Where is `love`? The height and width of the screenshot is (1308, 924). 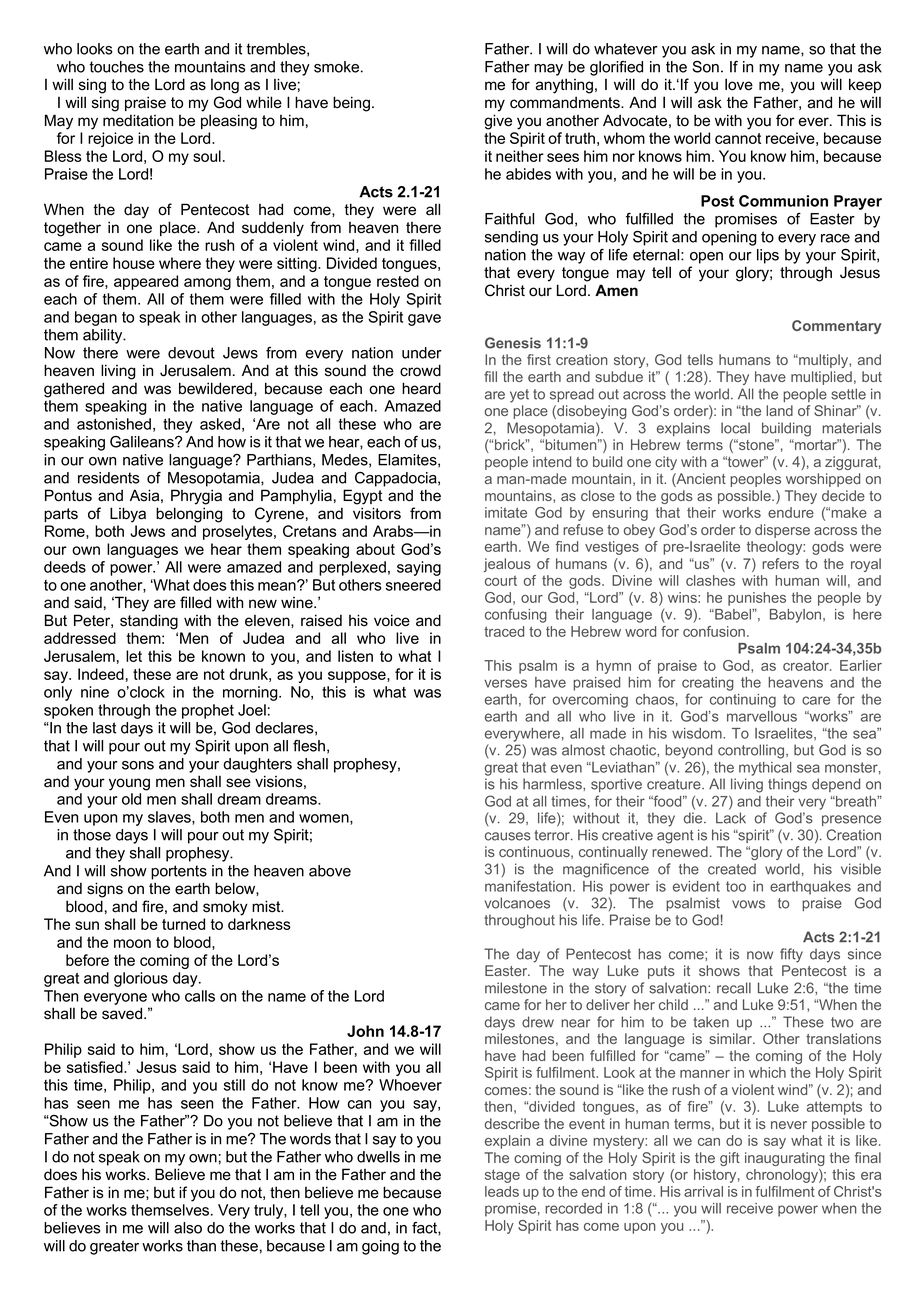 love is located at coordinates (739, 84).
